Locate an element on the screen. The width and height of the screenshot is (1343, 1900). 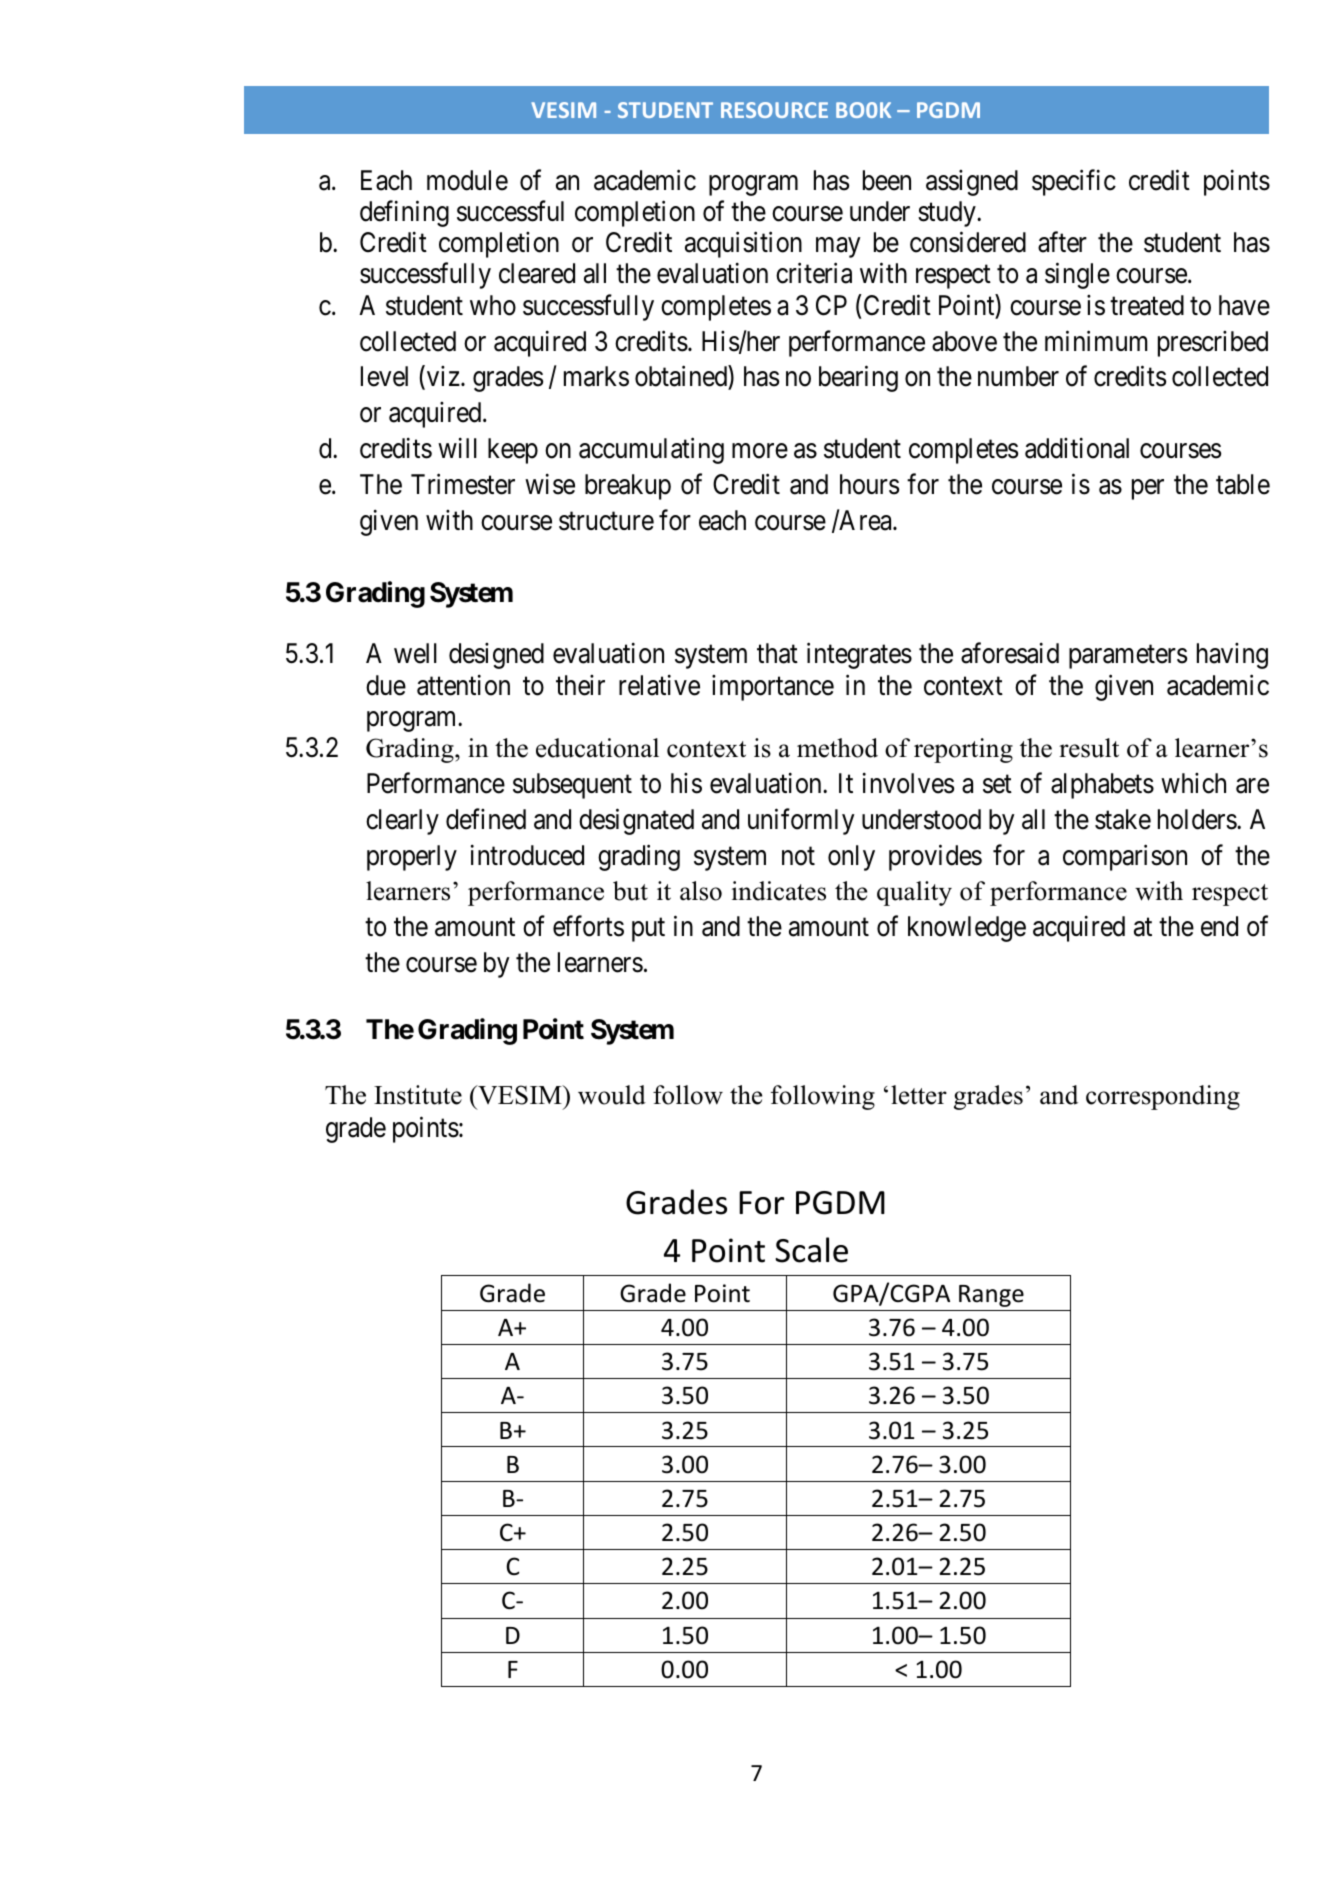
RESOURCE is located at coordinates (774, 110).
